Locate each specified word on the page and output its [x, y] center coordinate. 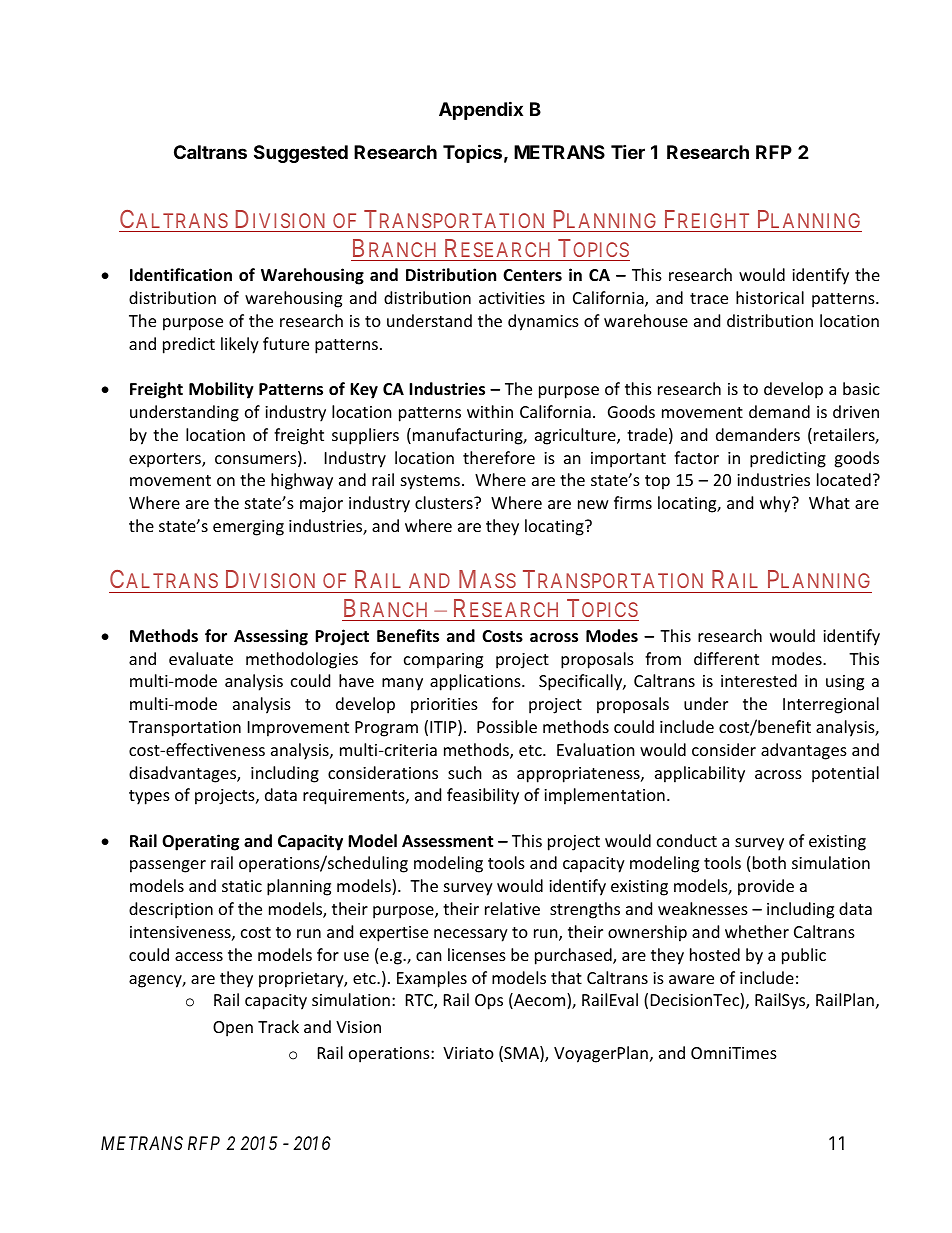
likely [240, 345]
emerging [248, 528]
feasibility [483, 796]
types [149, 797]
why [776, 504]
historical [770, 297]
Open [233, 1029]
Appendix [481, 110]
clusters [445, 502]
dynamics [543, 322]
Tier [628, 151]
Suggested [301, 154]
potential [845, 774]
